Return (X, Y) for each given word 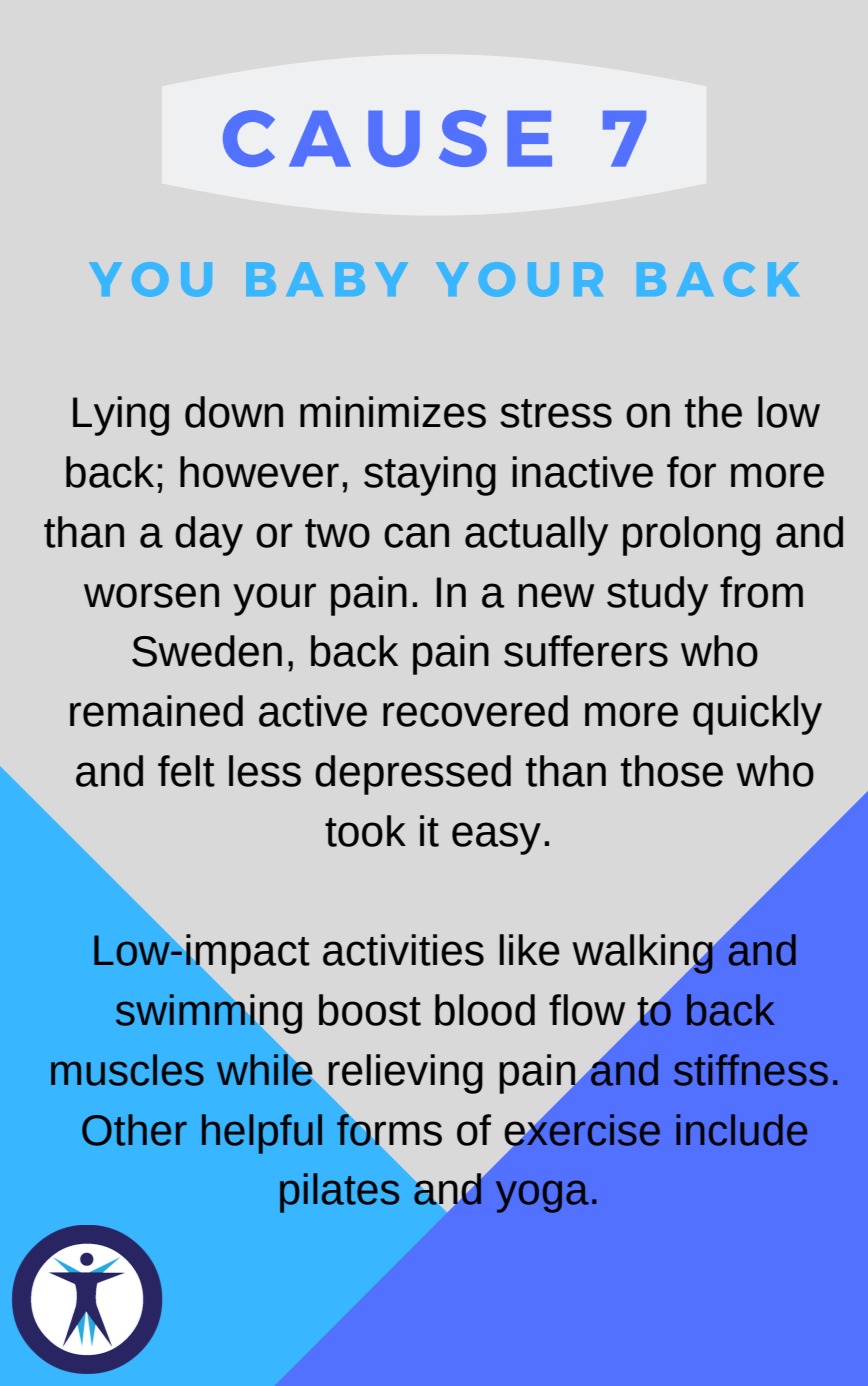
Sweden (207, 651)
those (672, 771)
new (556, 595)
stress (556, 413)
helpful (262, 1134)
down (234, 412)
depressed (413, 775)
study (657, 596)
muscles (127, 1070)
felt (186, 771)
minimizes (393, 412)
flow (587, 1010)
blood (485, 1010)
